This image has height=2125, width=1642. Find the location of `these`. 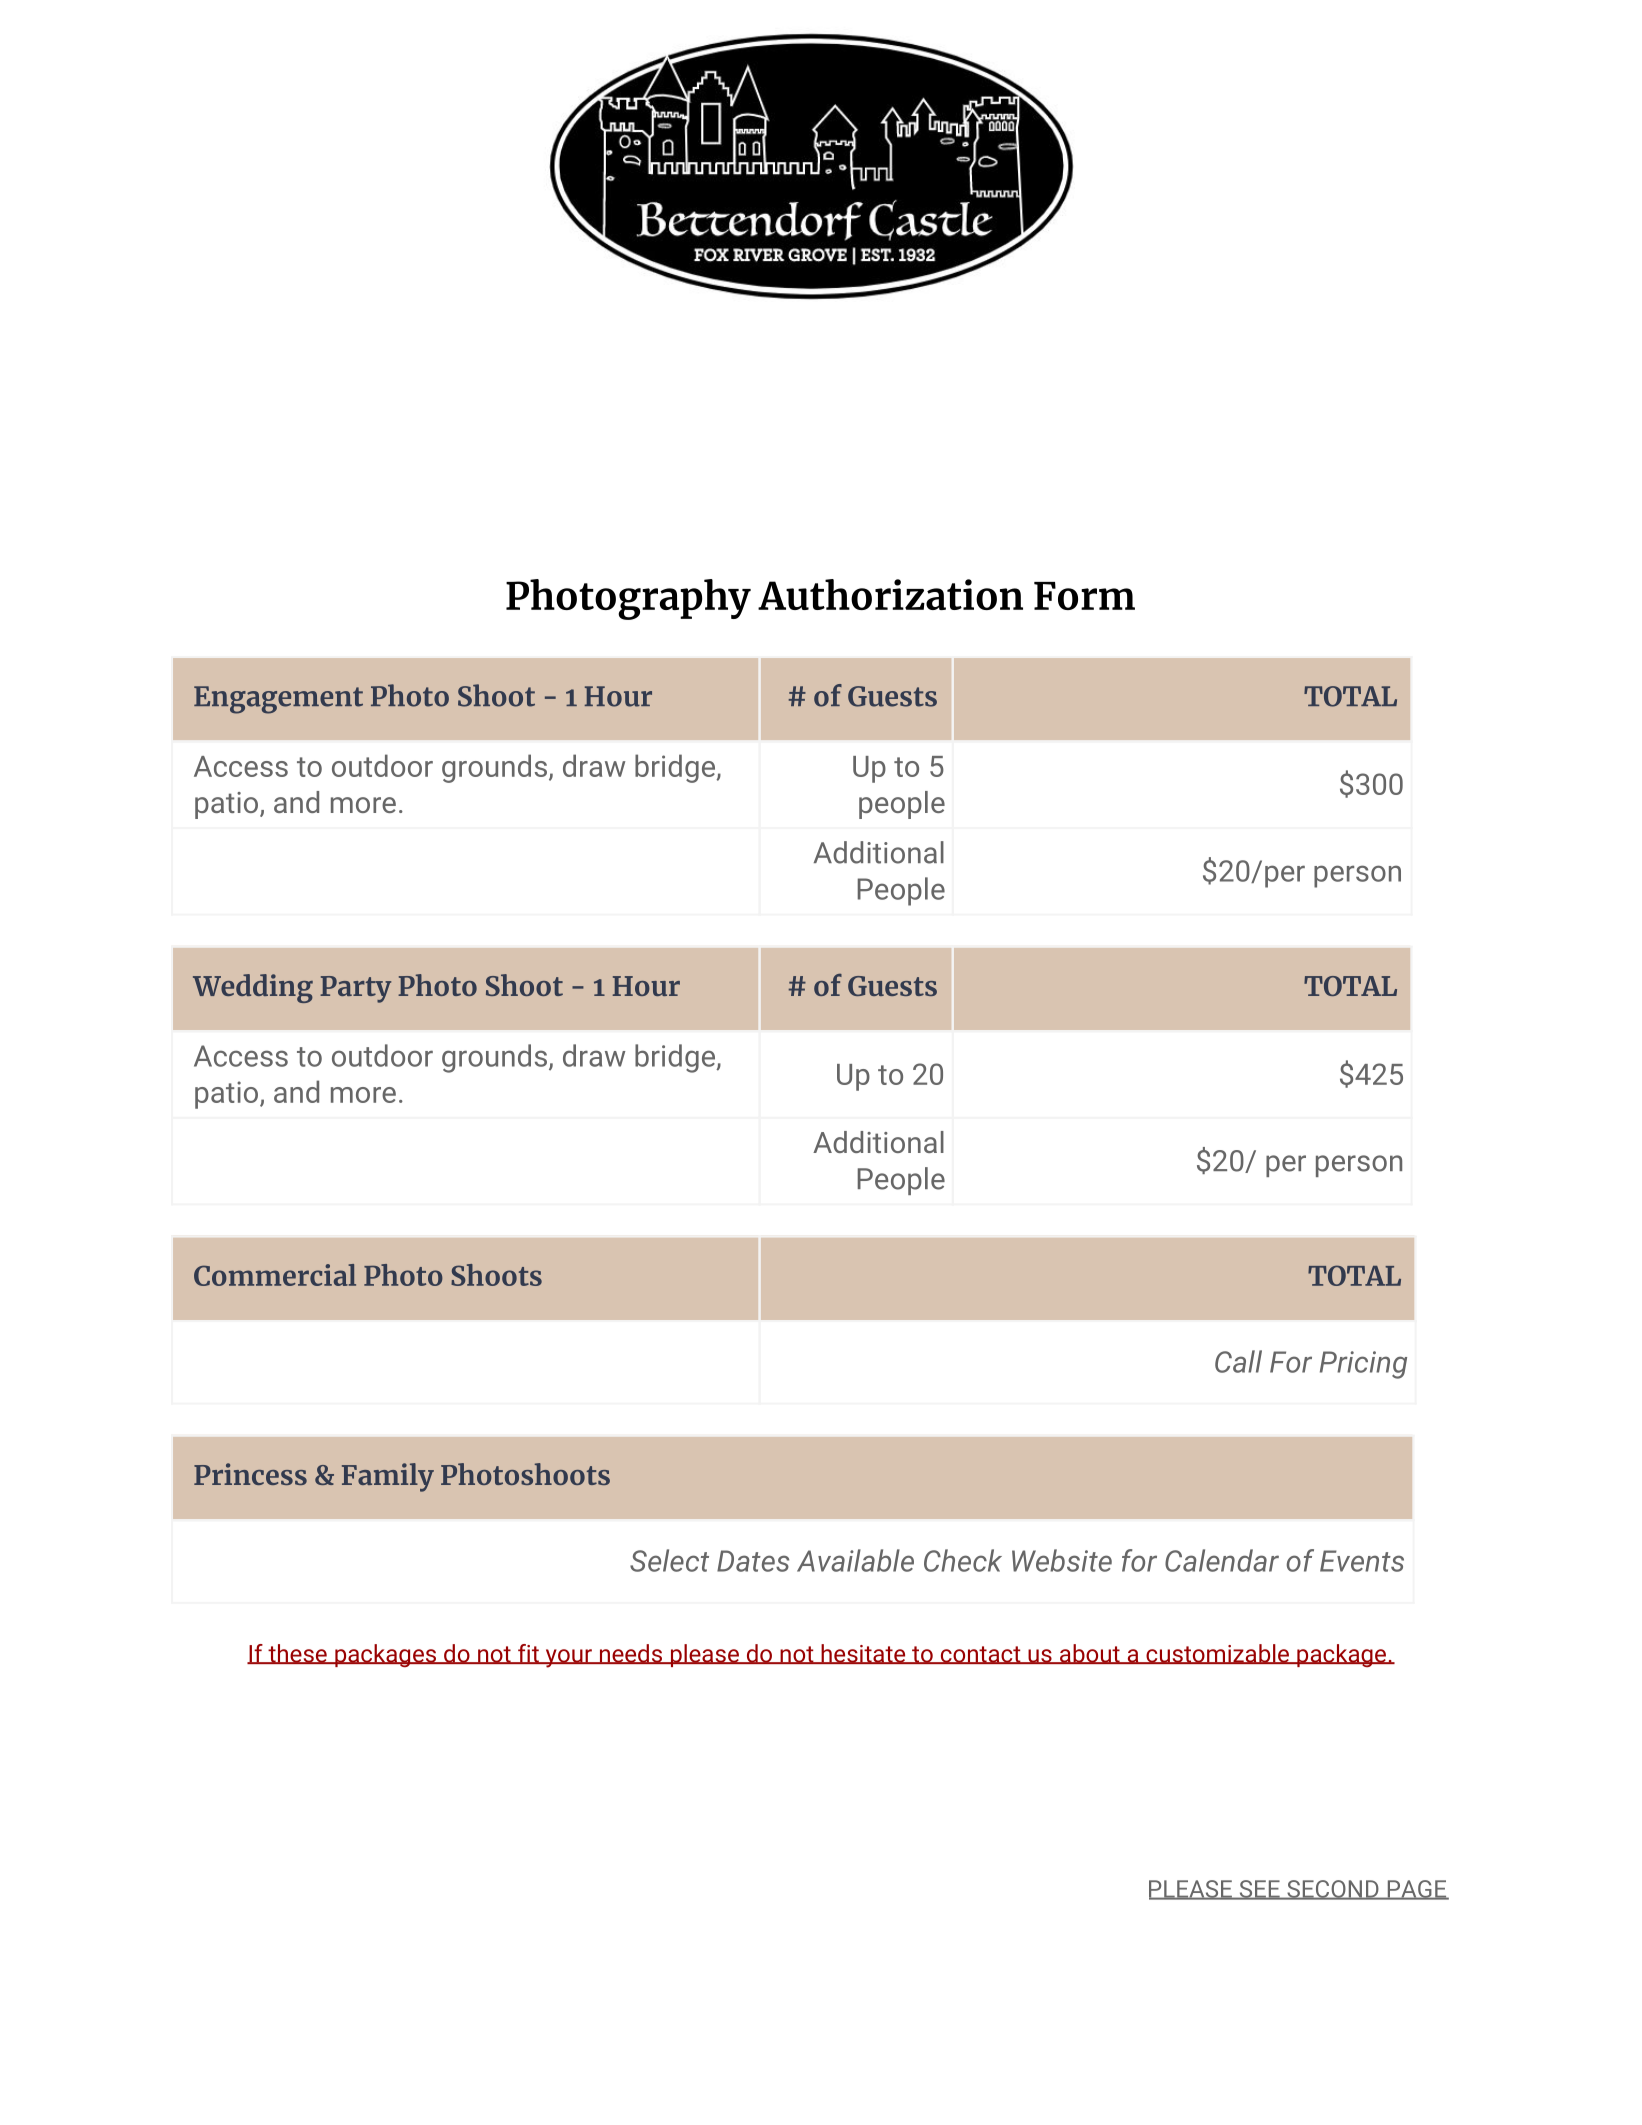

these is located at coordinates (297, 1654).
